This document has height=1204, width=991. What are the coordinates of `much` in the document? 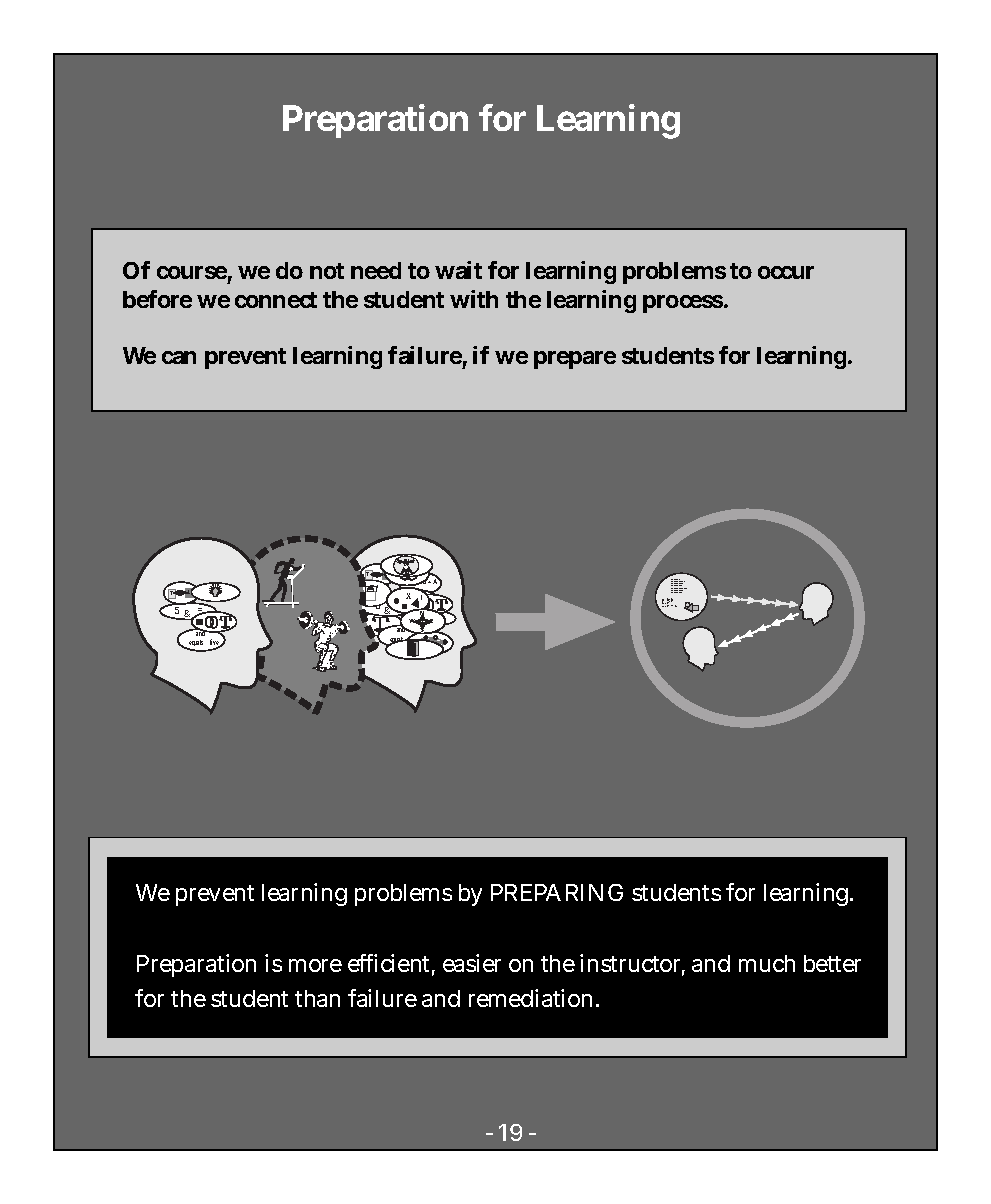 It's located at (767, 963).
